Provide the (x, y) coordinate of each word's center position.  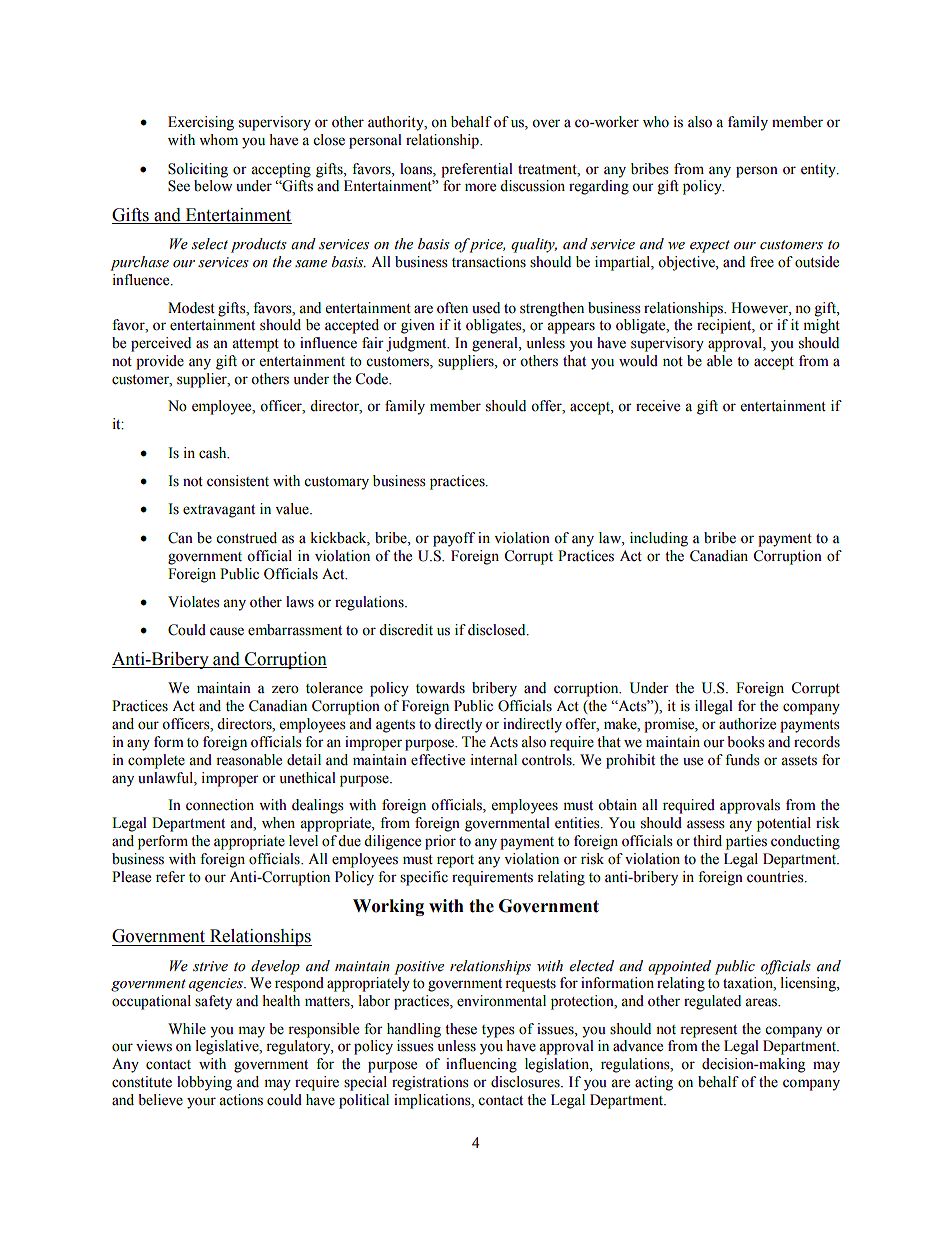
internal (493, 760)
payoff (454, 539)
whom (218, 140)
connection (220, 805)
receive (658, 406)
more (480, 187)
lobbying (204, 1083)
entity (819, 170)
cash (214, 453)
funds (742, 760)
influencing (481, 1065)
